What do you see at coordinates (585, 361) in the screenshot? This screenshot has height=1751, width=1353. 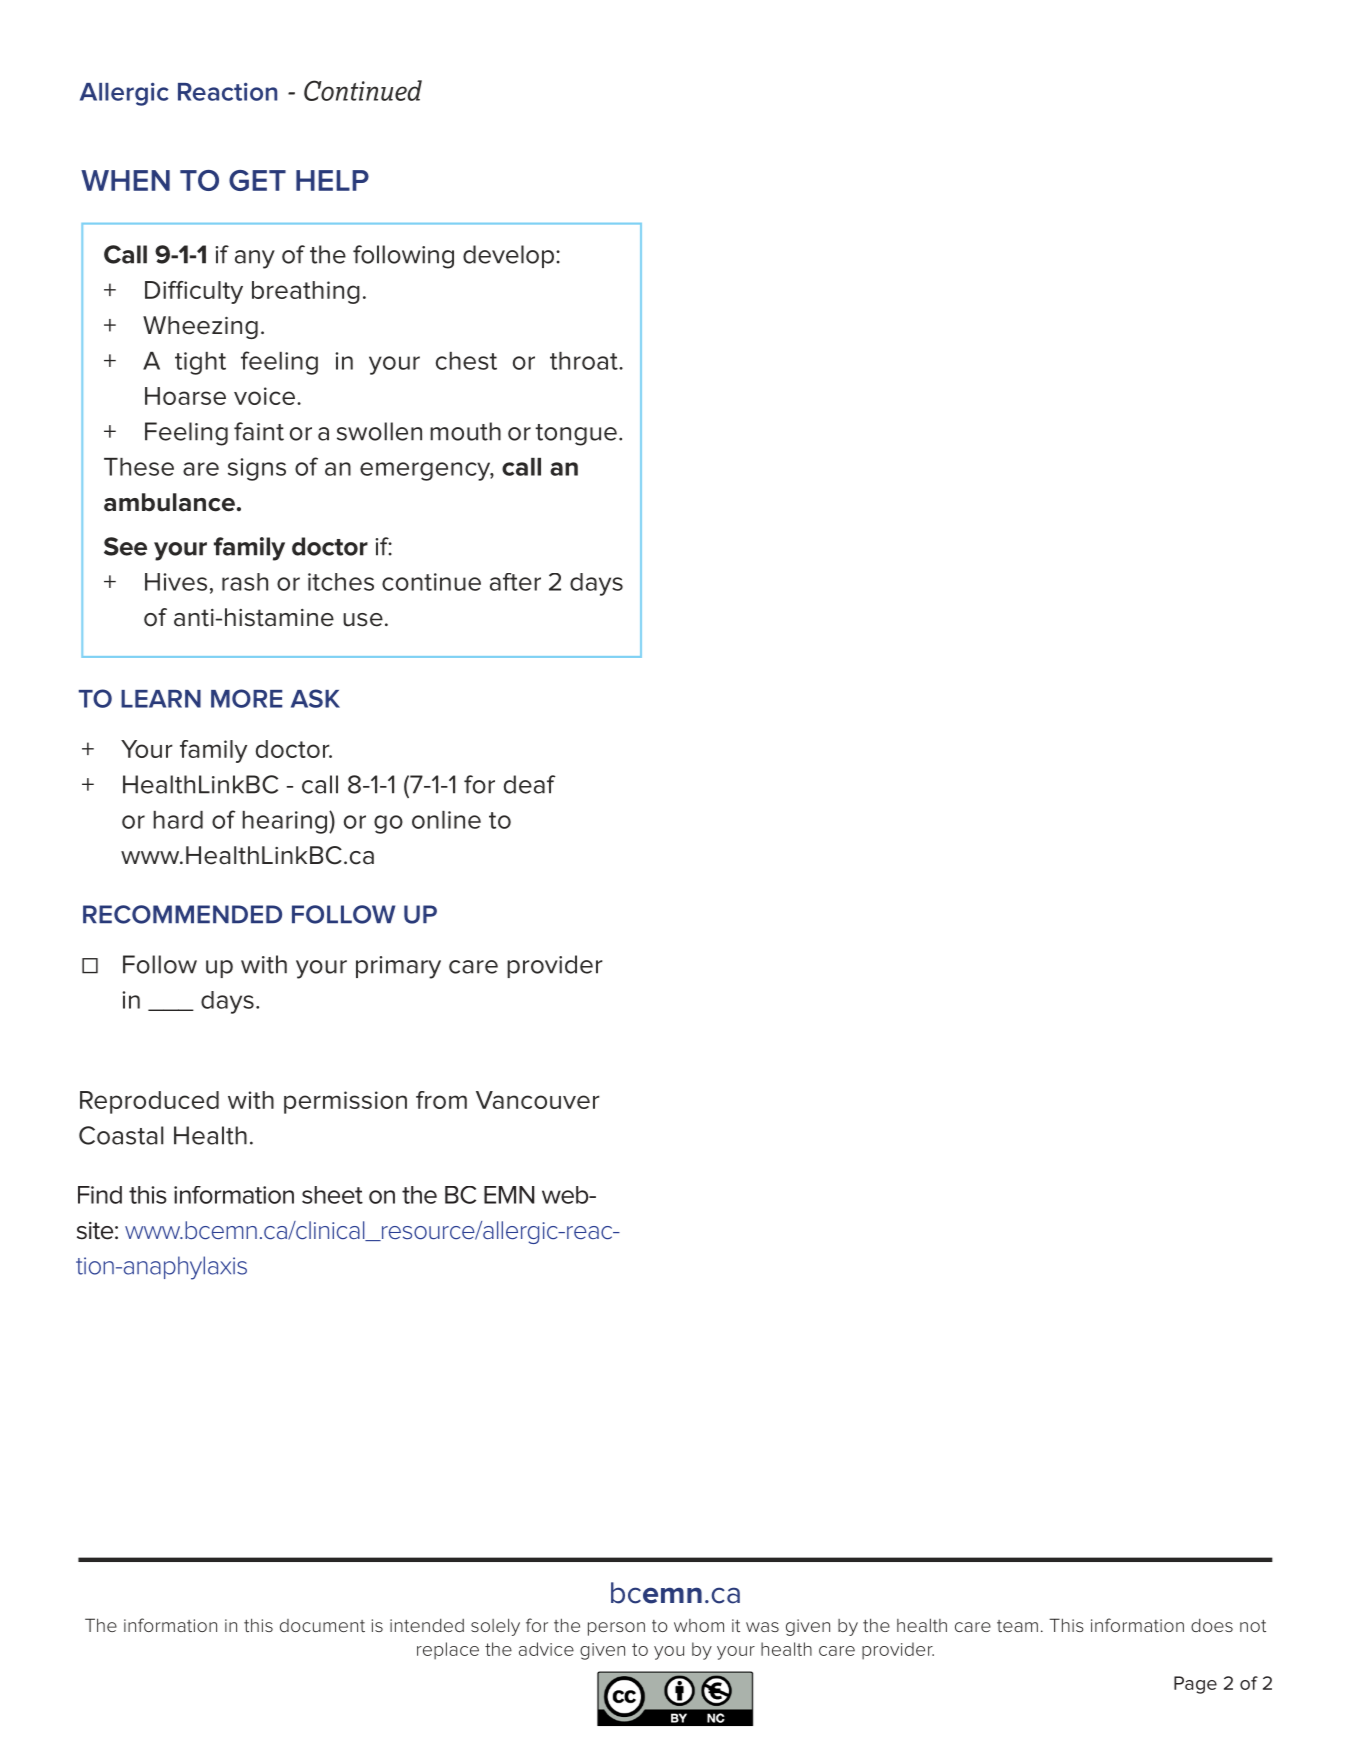 I see `throat` at bounding box center [585, 361].
